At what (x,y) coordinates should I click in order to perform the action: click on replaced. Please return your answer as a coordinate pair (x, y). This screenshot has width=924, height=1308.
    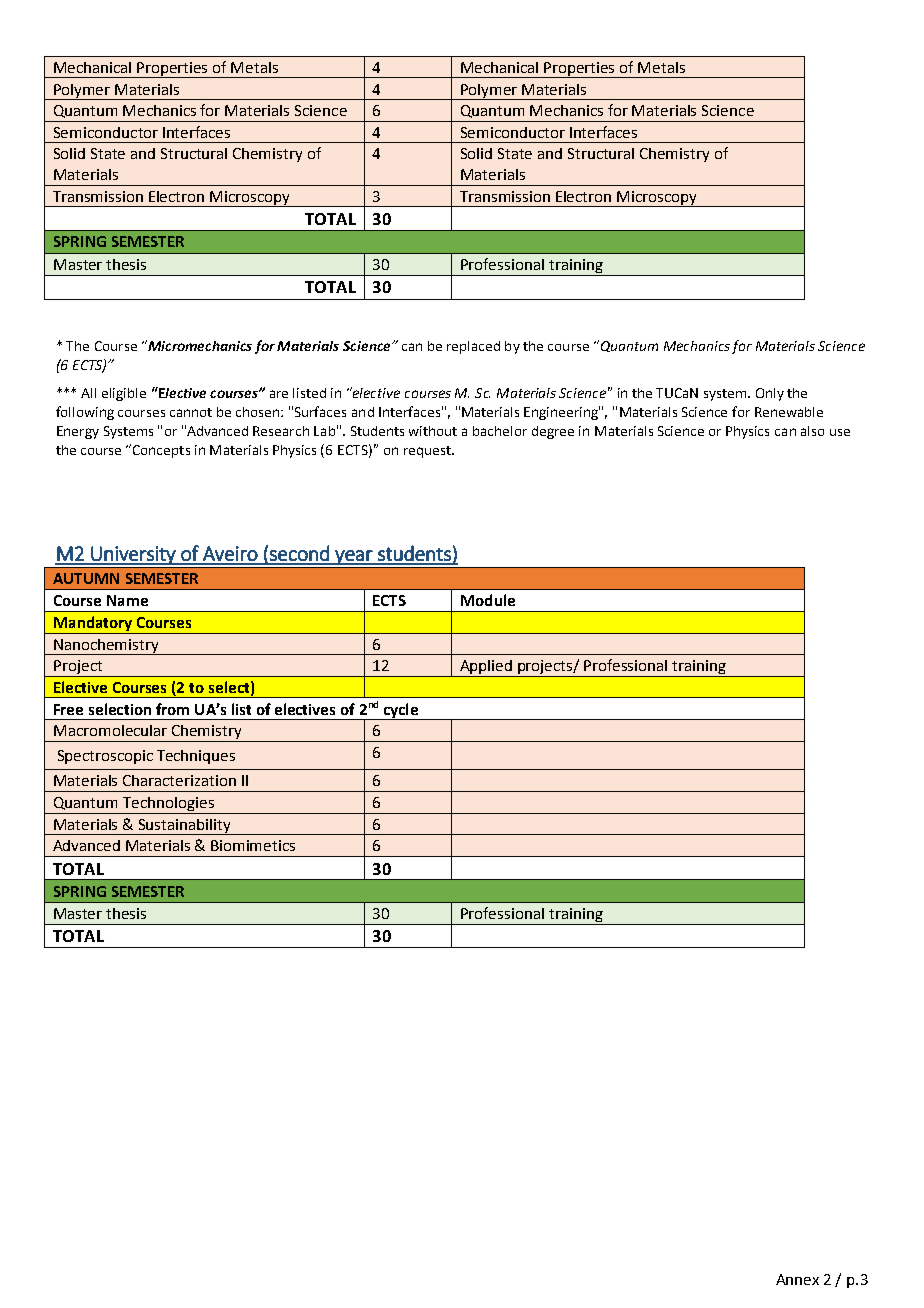
    Looking at the image, I should click on (473, 347).
